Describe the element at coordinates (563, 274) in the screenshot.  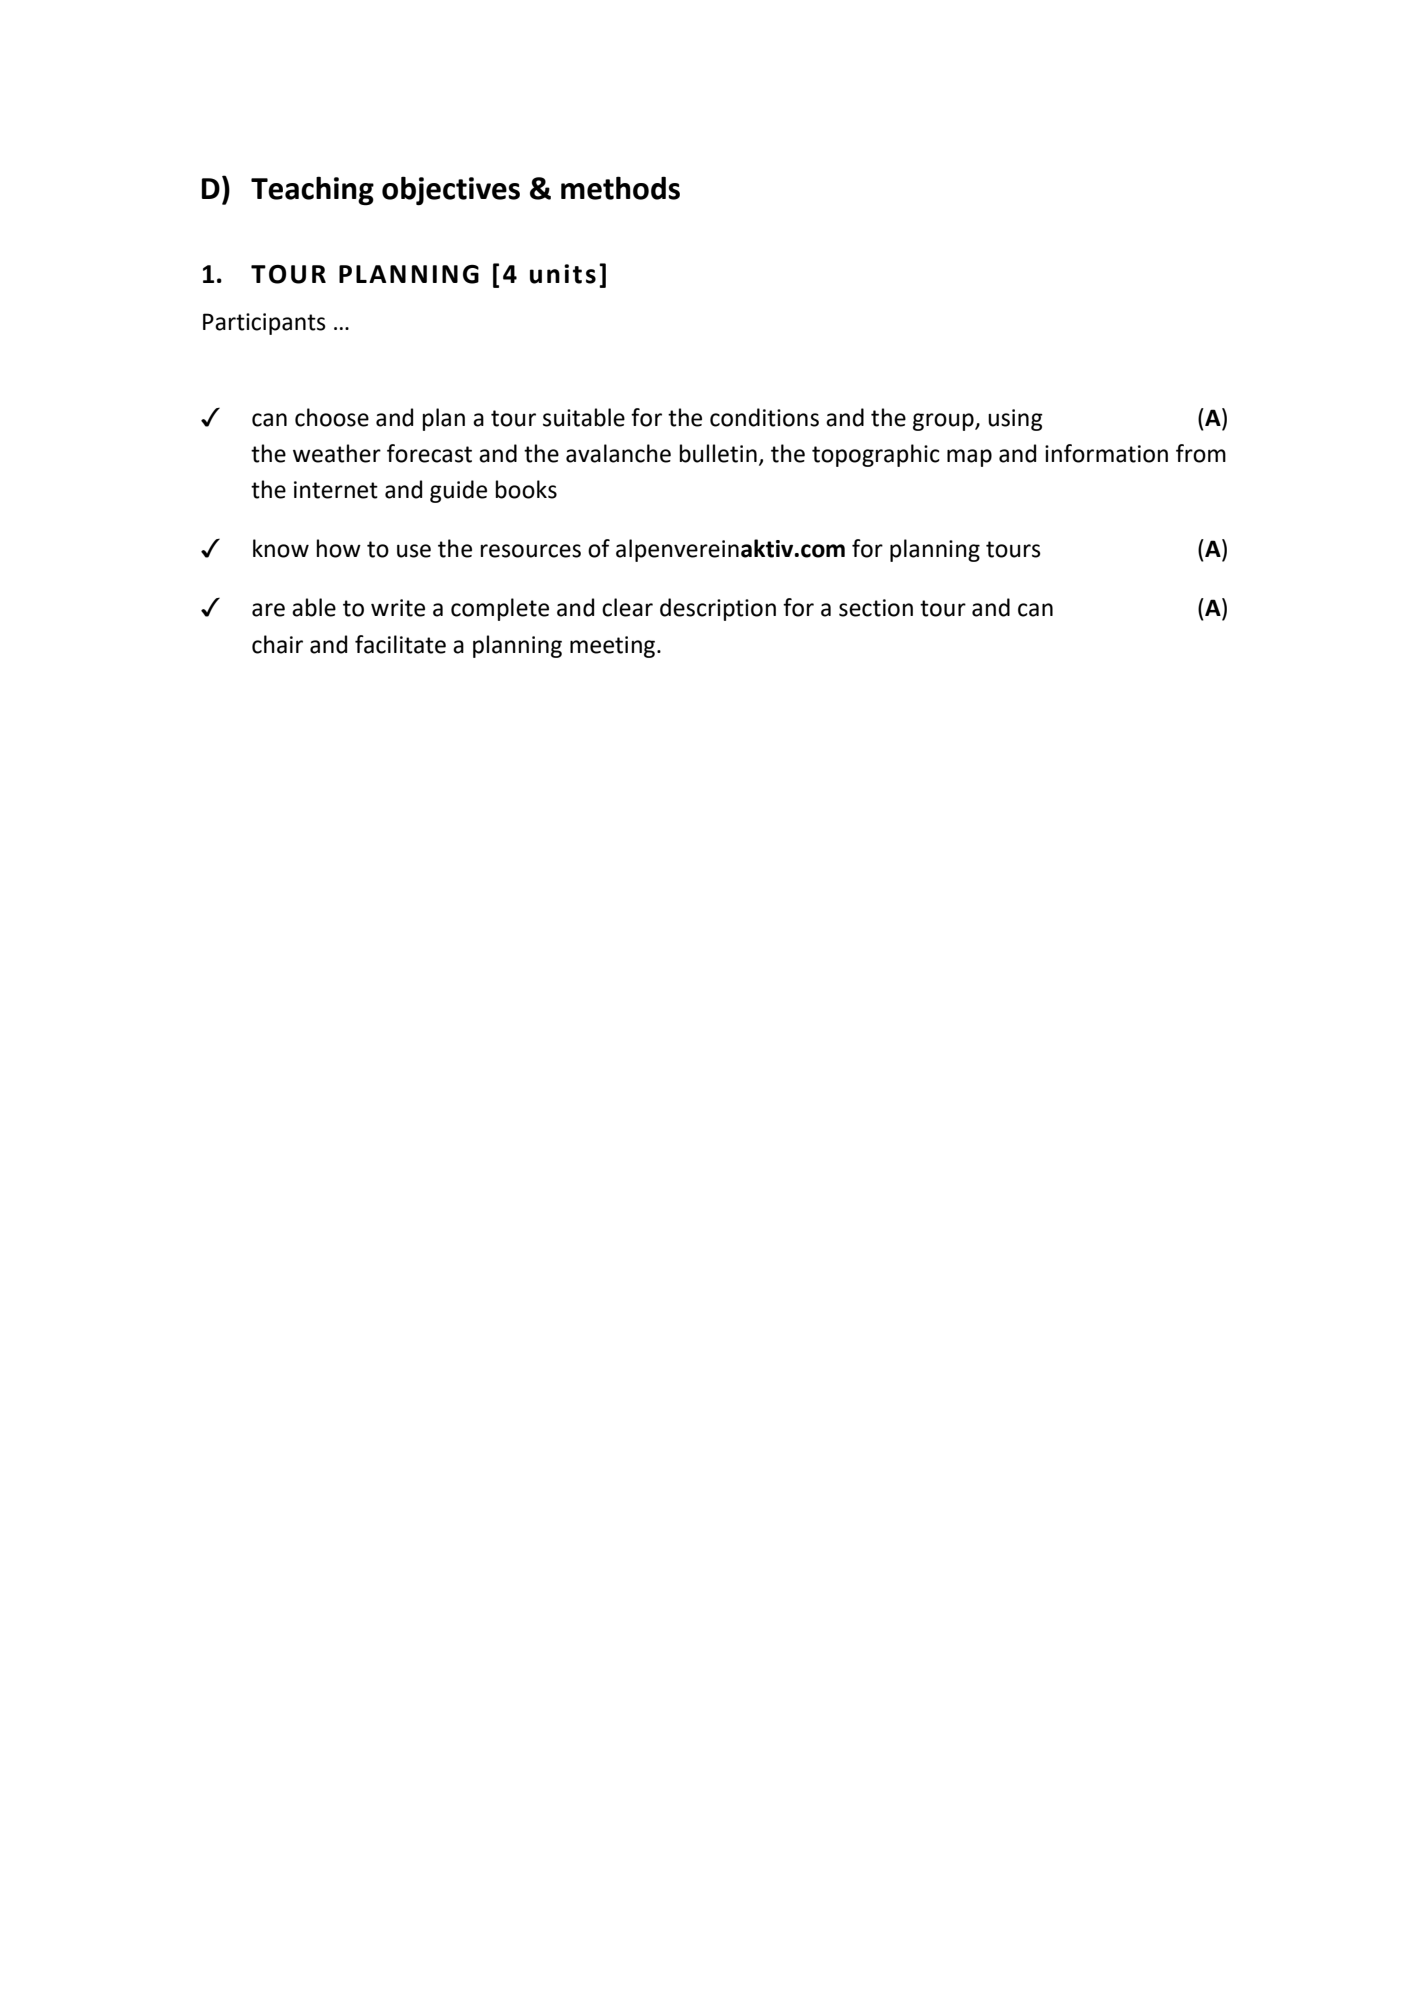
I see `units` at that location.
